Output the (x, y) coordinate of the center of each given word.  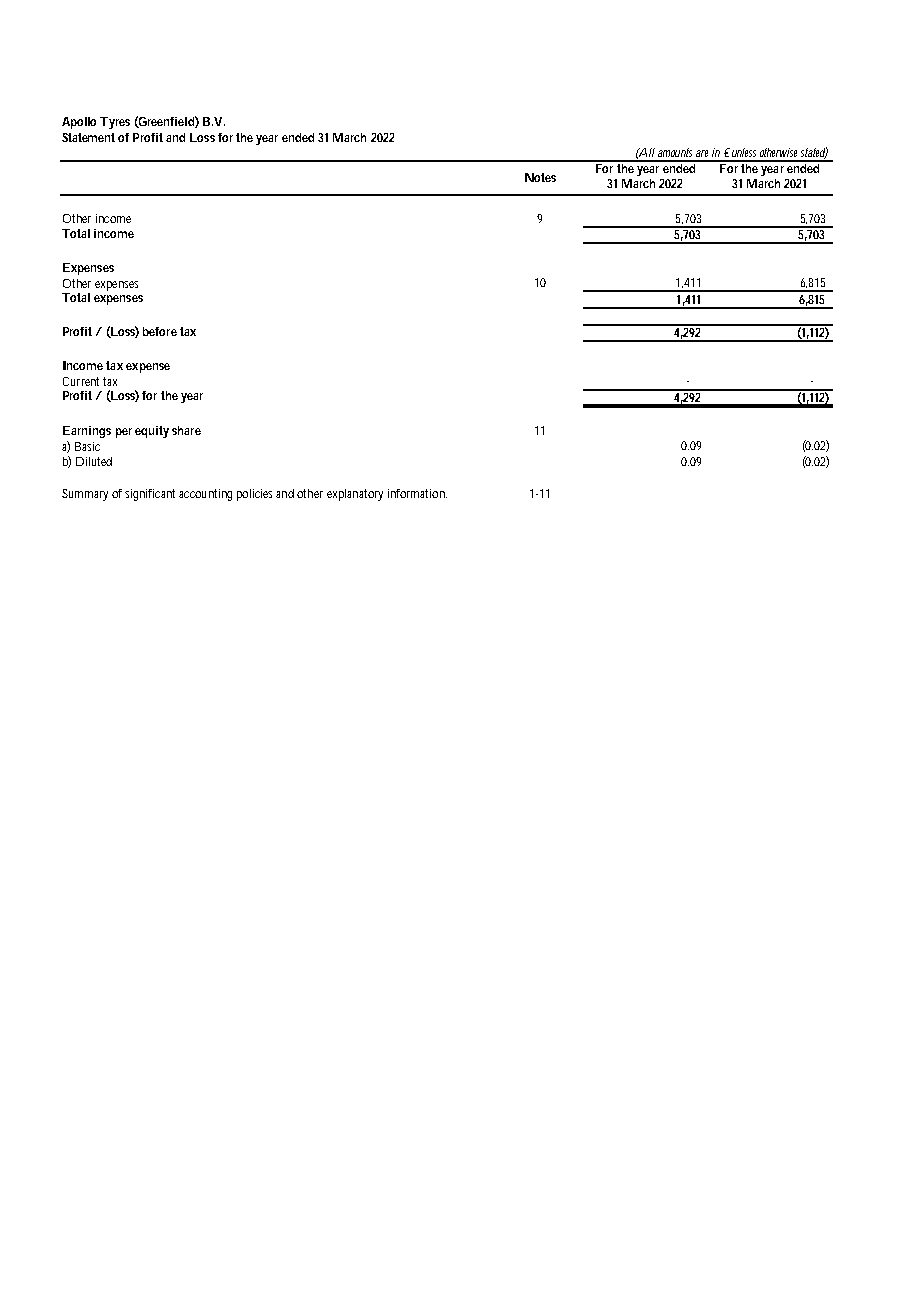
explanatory (355, 495)
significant (150, 495)
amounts (675, 152)
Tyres (115, 123)
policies (254, 495)
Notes (540, 177)
